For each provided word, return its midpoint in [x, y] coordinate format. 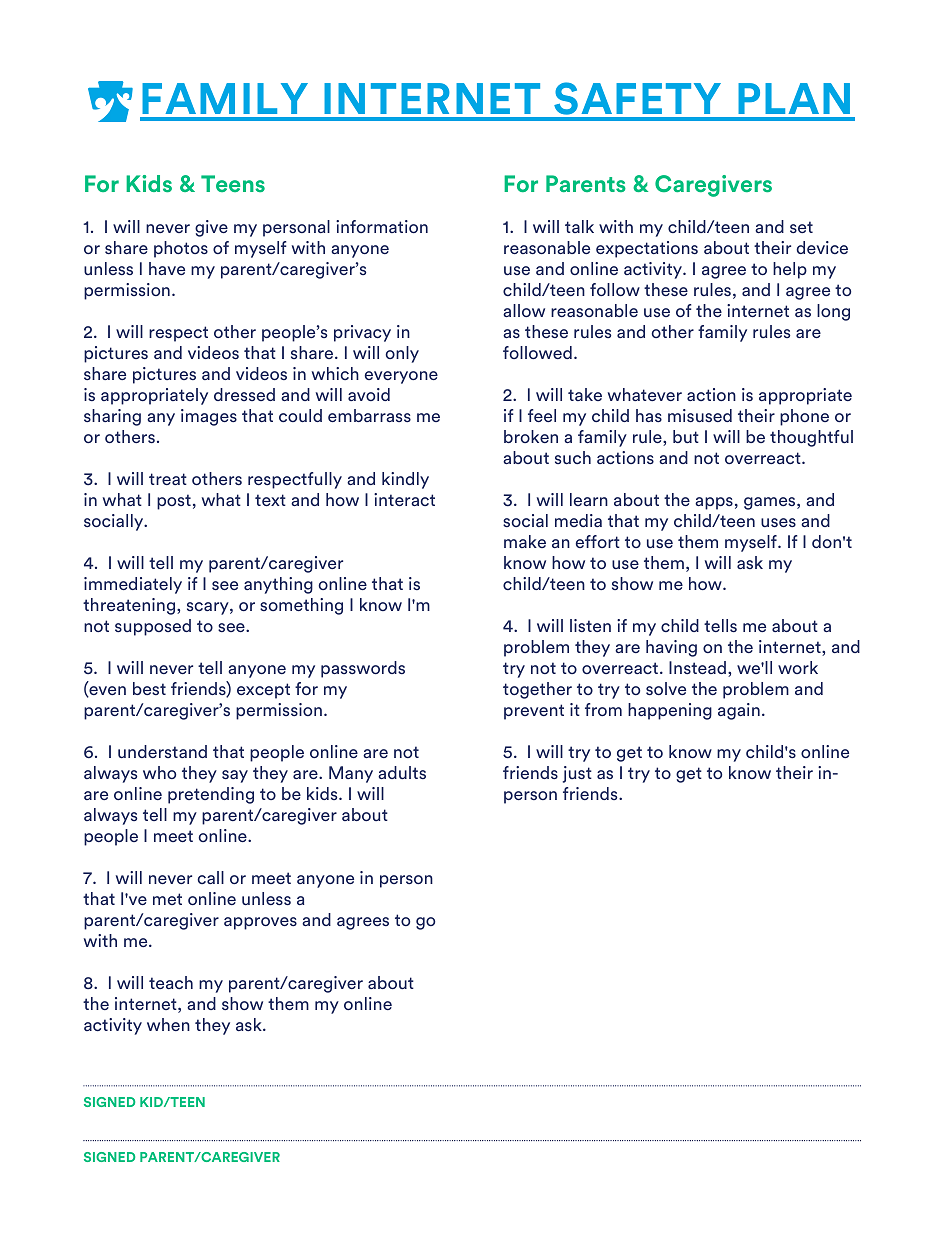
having [671, 648]
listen [590, 625]
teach [171, 982]
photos [181, 249]
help [790, 270]
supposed [153, 627]
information [382, 226]
